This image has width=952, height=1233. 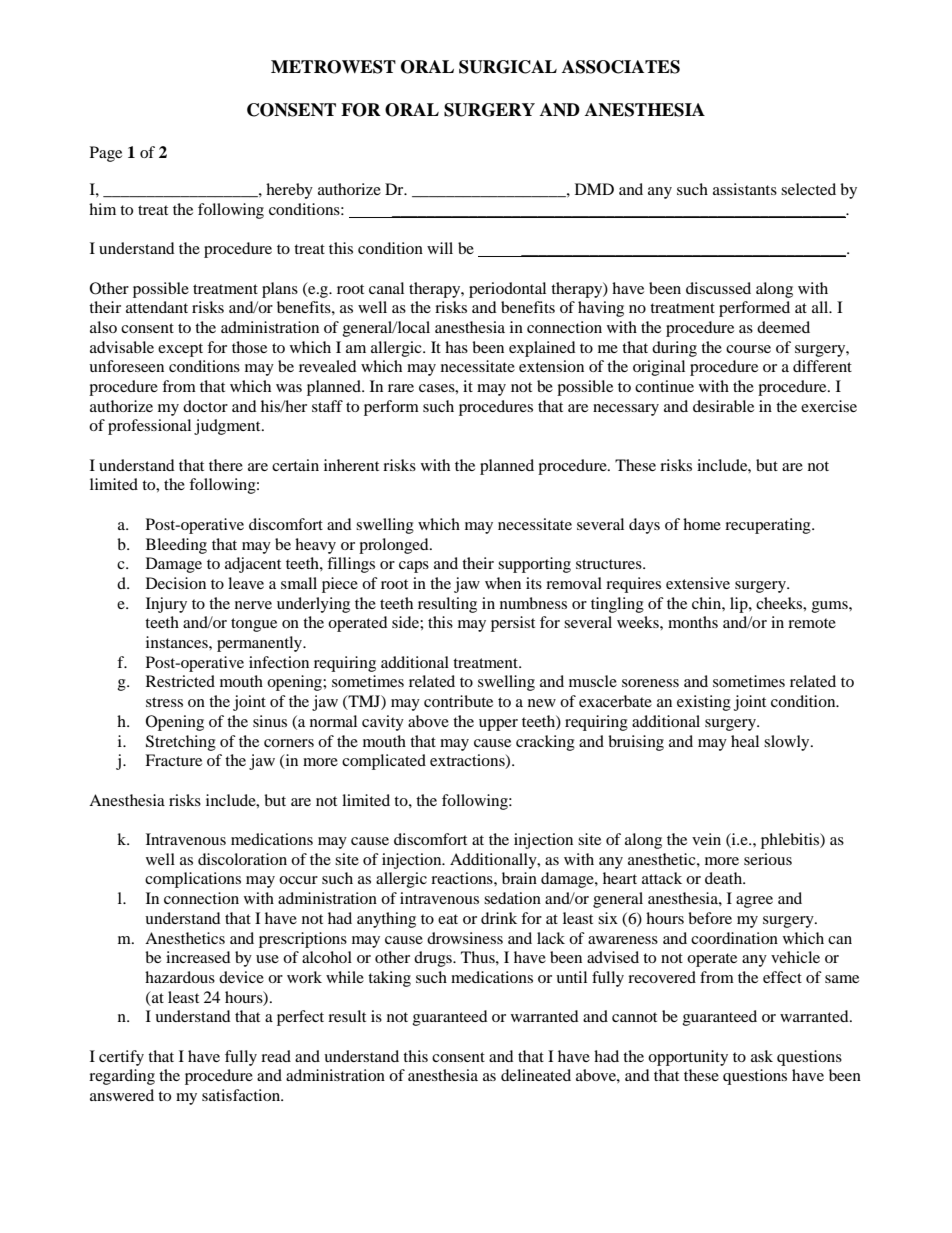 I want to click on when, so click(x=503, y=583).
